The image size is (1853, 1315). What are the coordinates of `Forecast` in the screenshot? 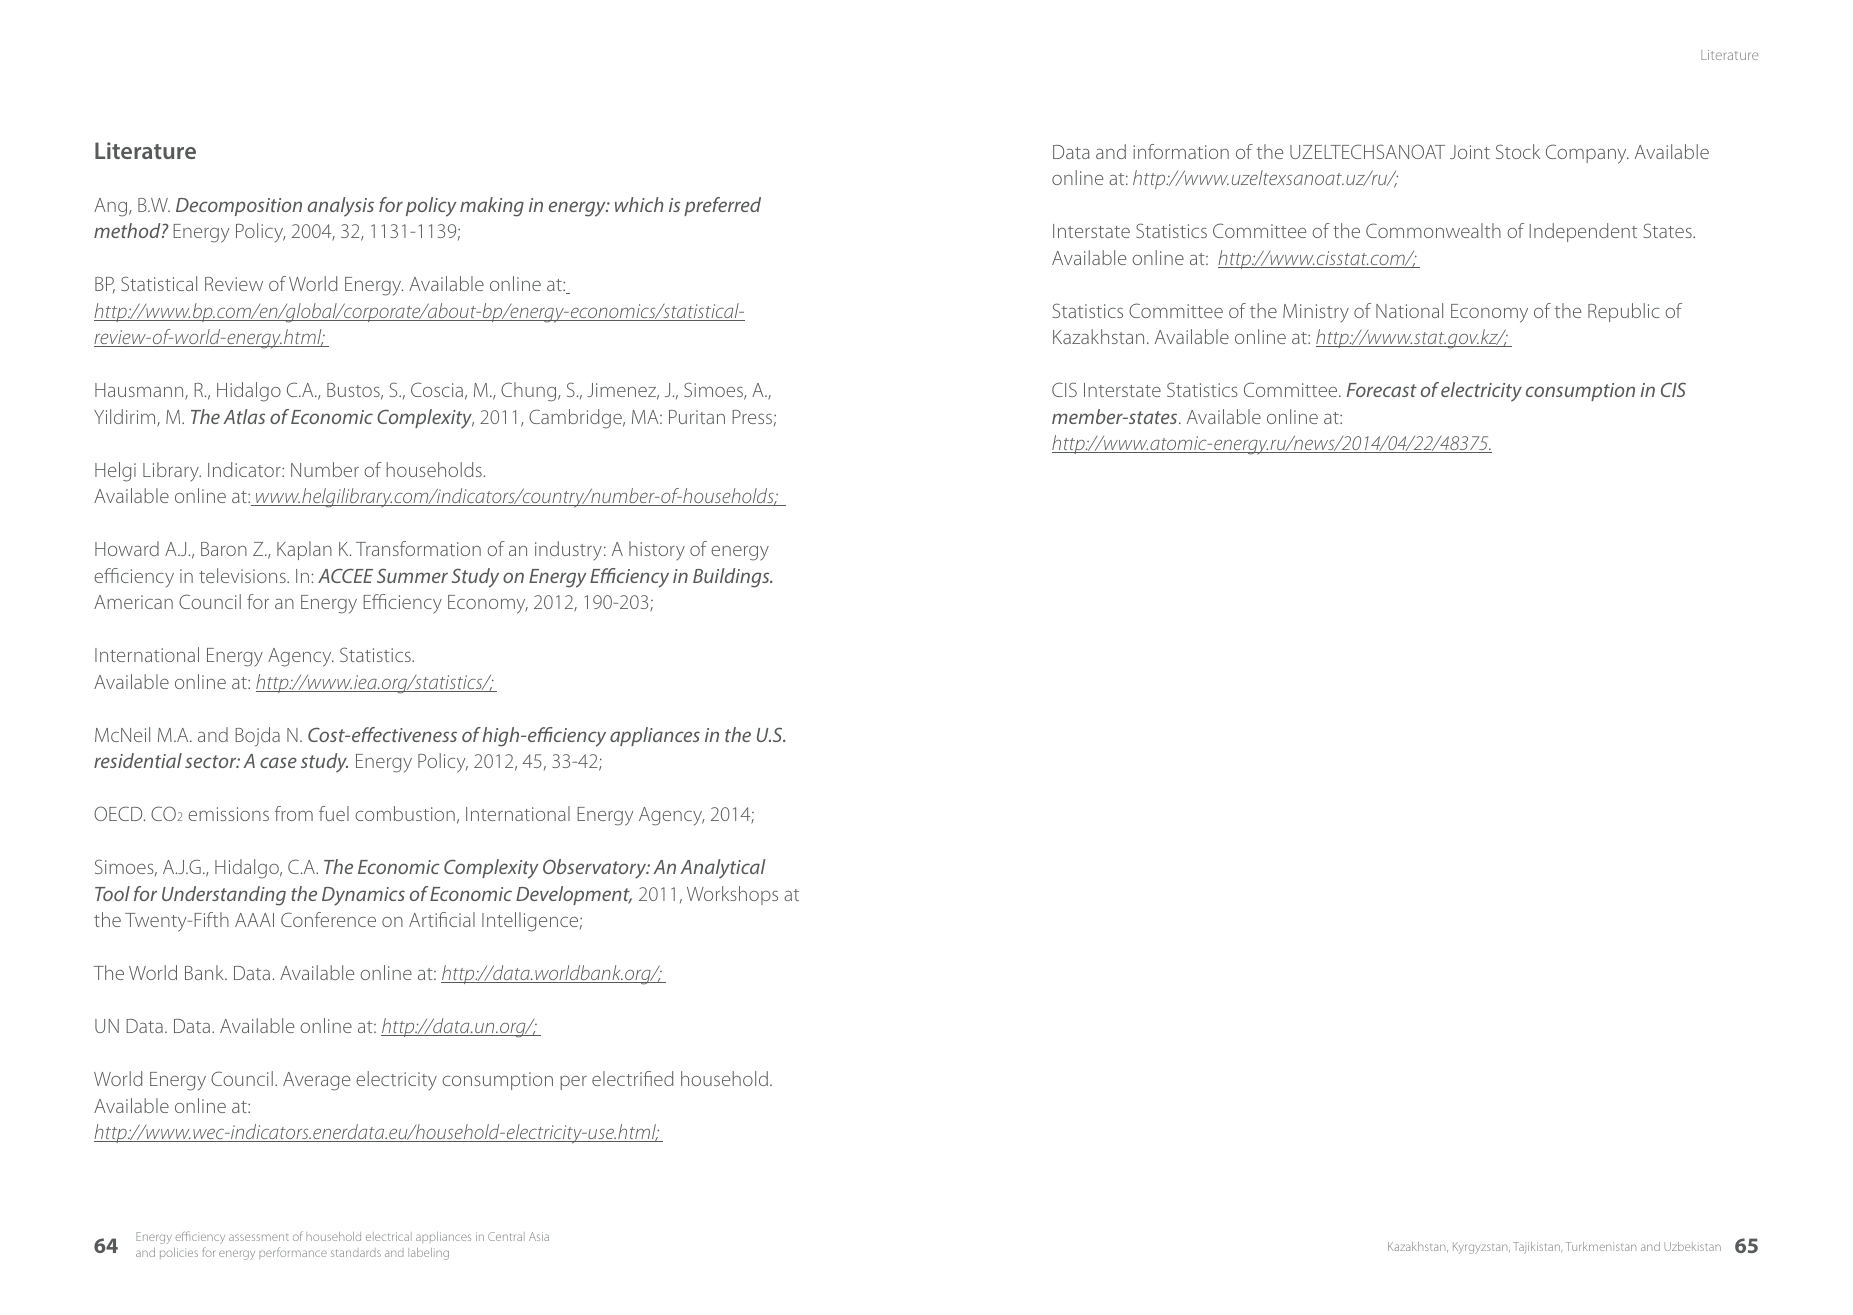 It's located at (1382, 390).
